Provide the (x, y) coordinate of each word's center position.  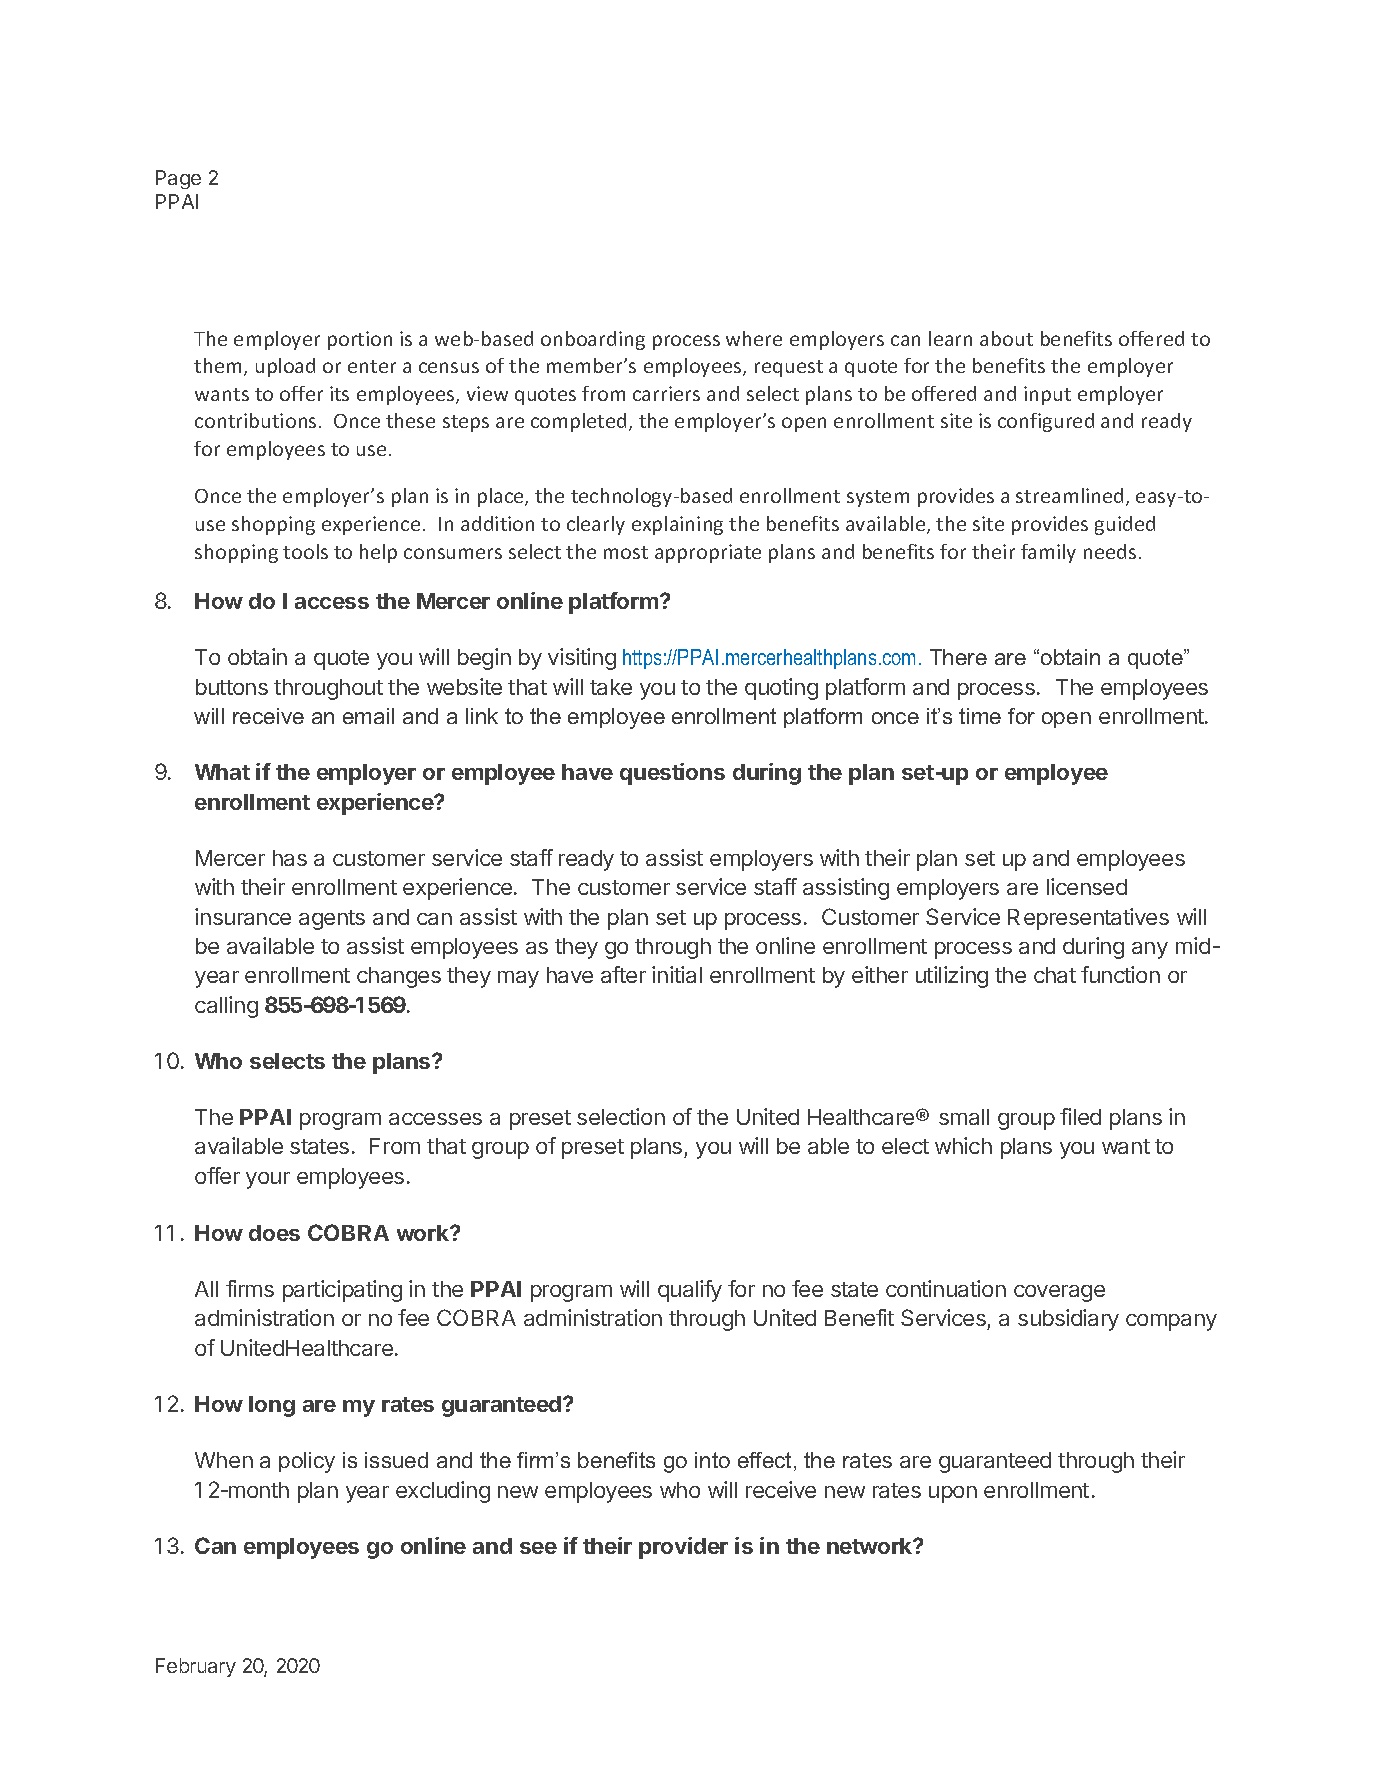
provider (683, 1548)
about (1006, 338)
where (754, 338)
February (196, 1667)
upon (953, 1494)
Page (178, 179)
